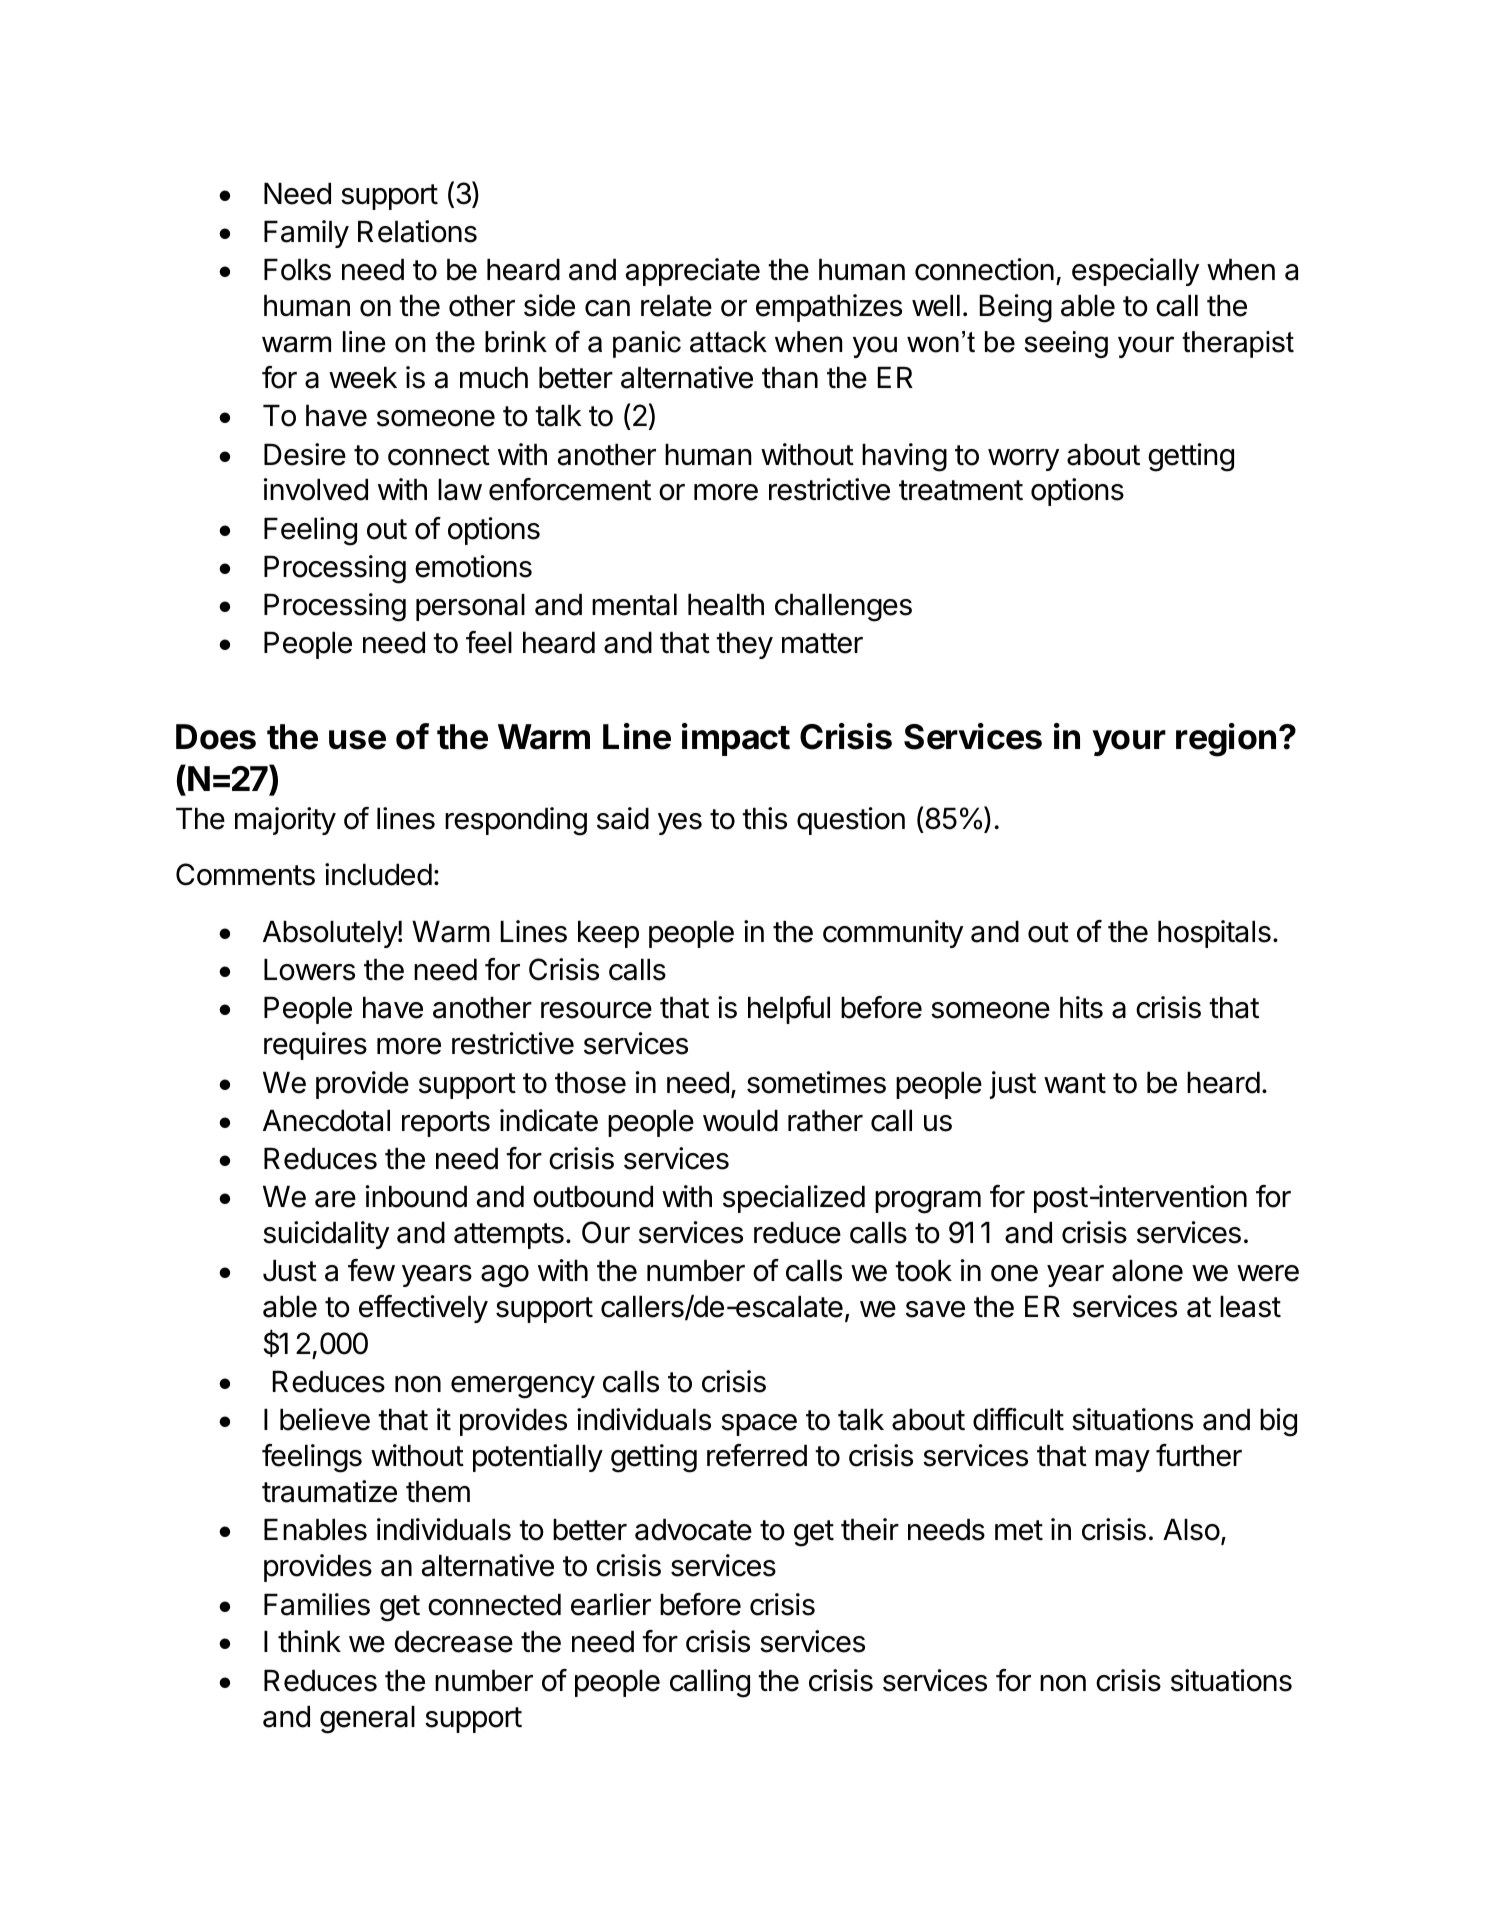  I want to click on especially, so click(1135, 272).
